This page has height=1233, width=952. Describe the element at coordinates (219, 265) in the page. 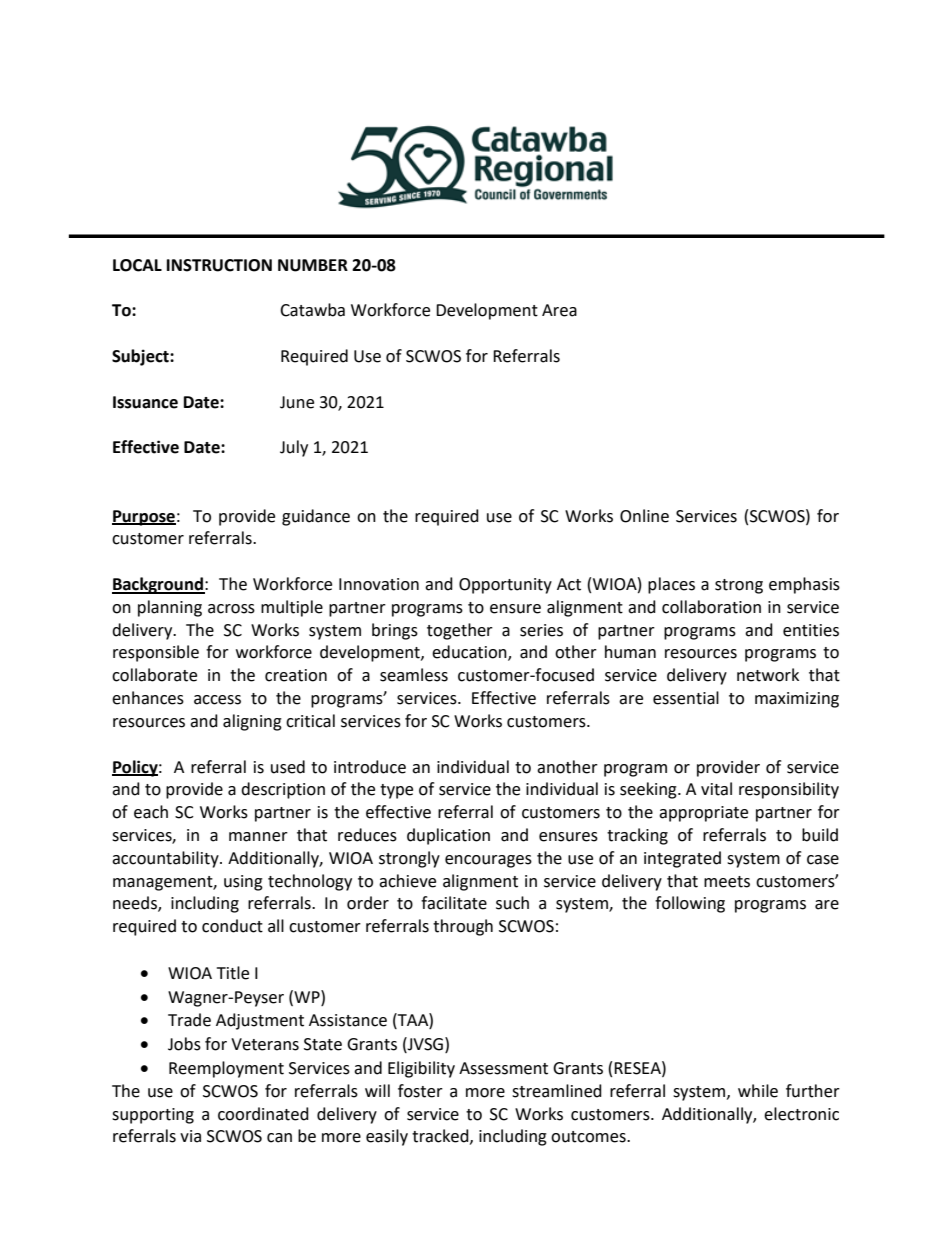

I see `INSTRUCTION` at that location.
